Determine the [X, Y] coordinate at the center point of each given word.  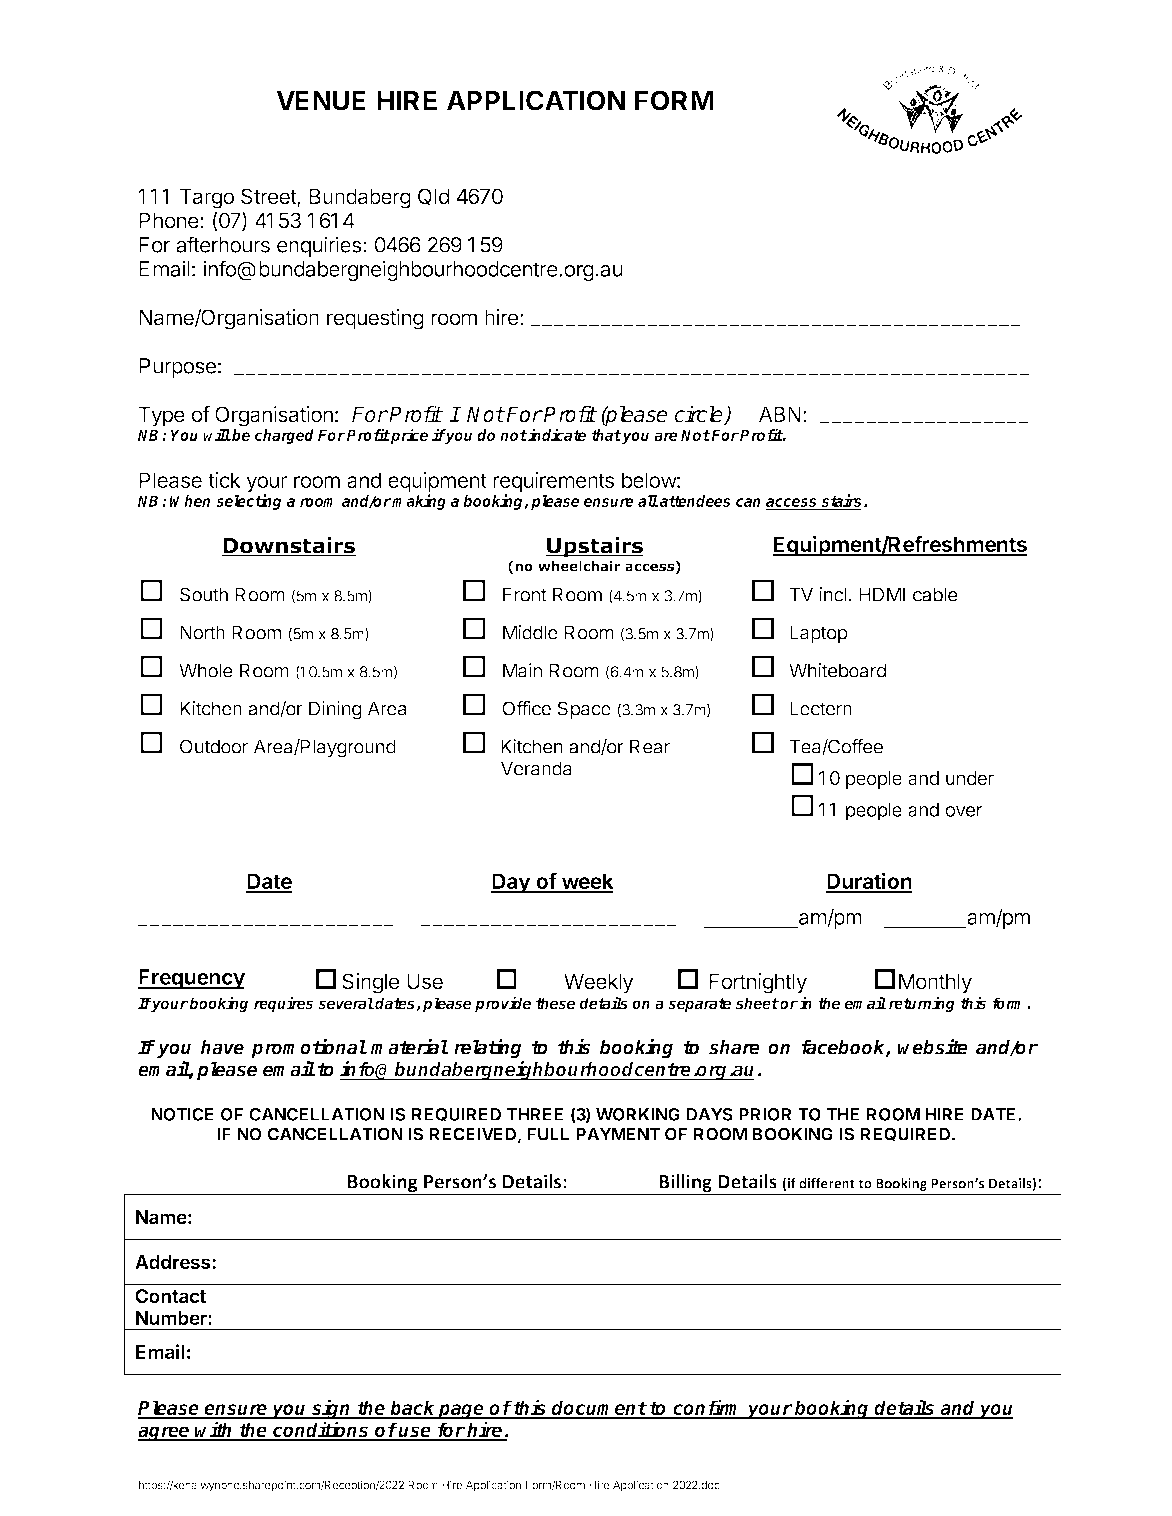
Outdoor [214, 746]
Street [269, 197]
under [970, 778]
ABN [780, 414]
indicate [556, 434]
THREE [535, 1114]
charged [284, 436]
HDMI [882, 594]
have [222, 1047]
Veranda [536, 768]
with [214, 1430]
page [461, 1411]
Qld [433, 197]
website [933, 1046]
